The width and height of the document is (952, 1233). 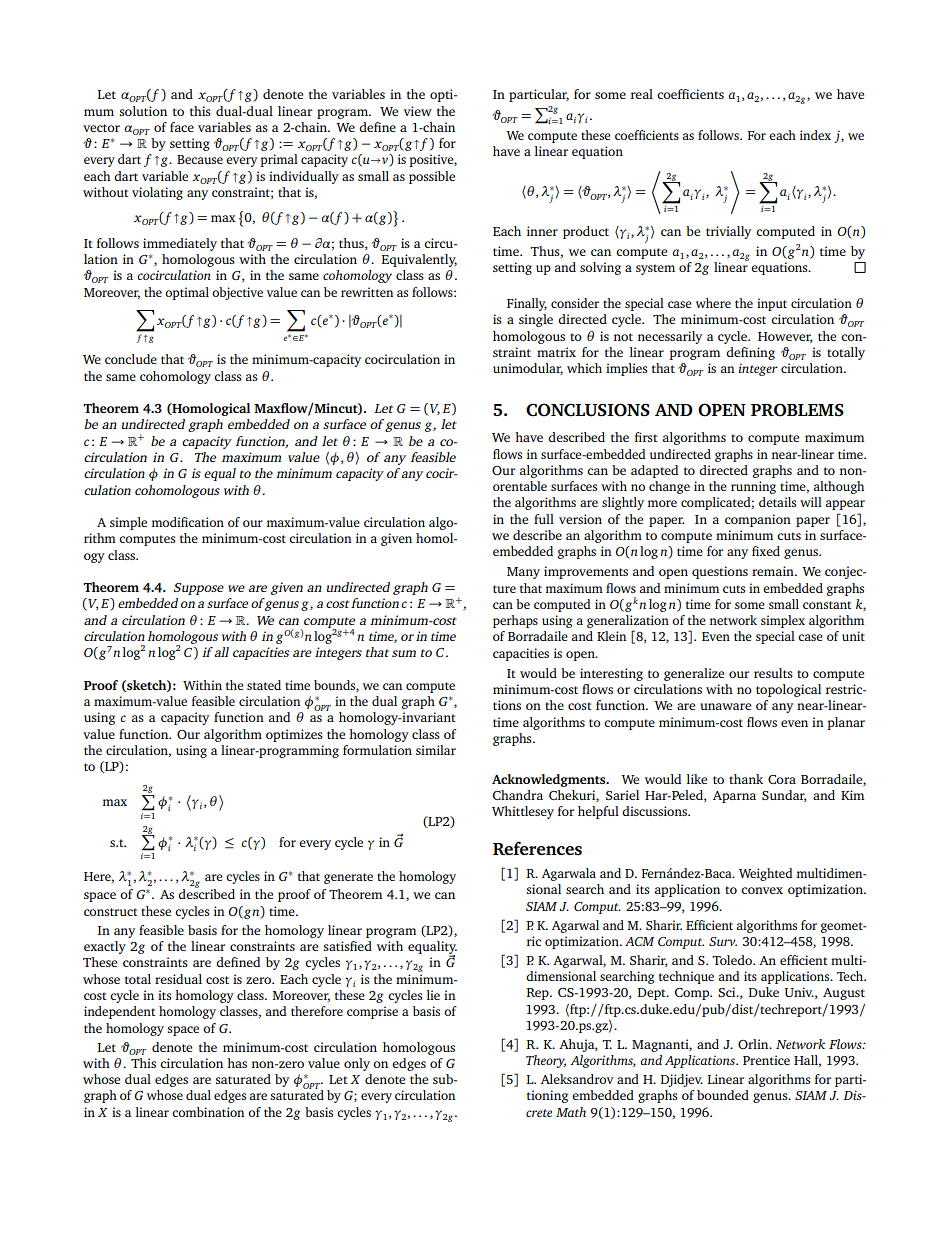 I want to click on stated, so click(x=264, y=685).
